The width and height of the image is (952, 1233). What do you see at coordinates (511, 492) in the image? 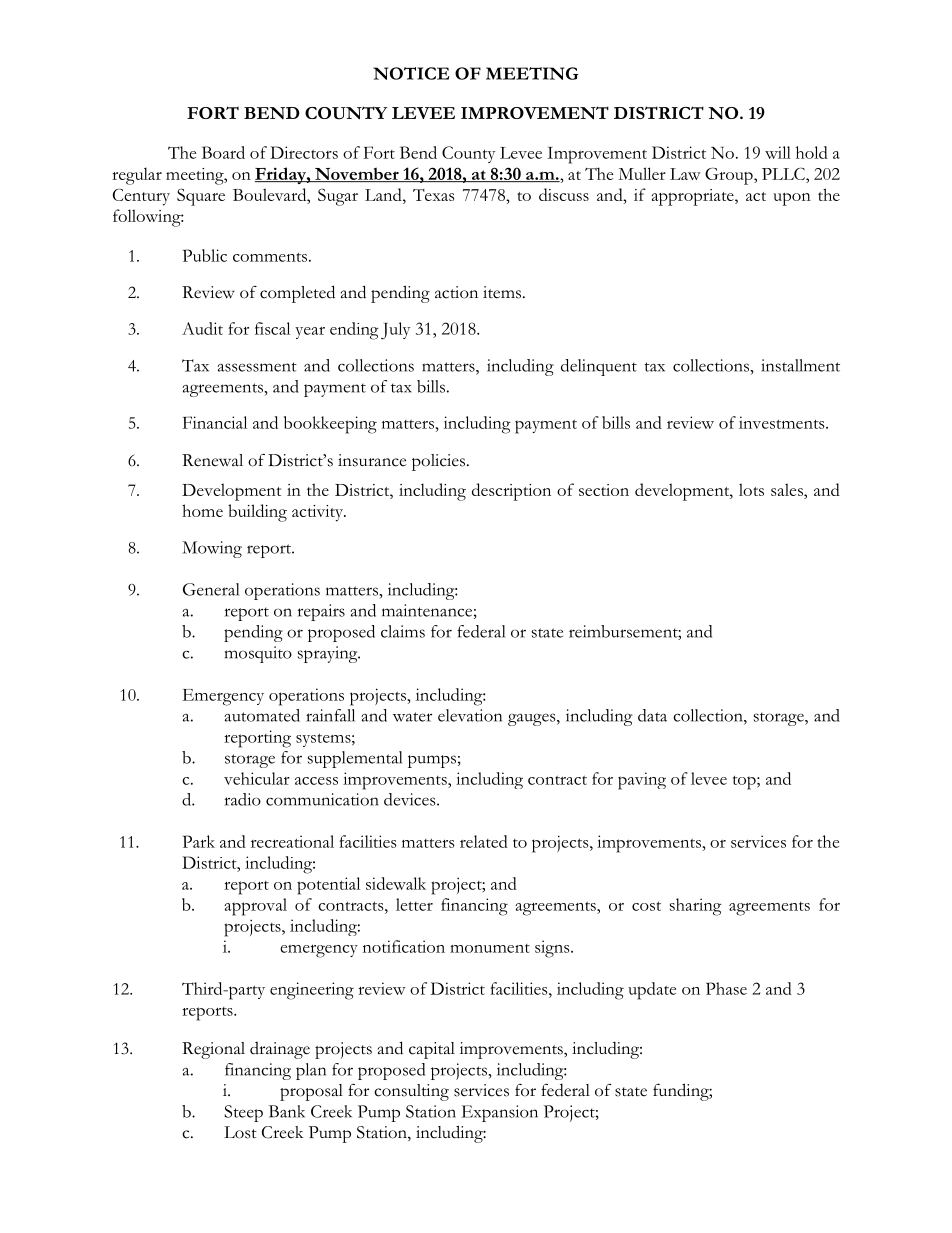
I see `description` at bounding box center [511, 492].
